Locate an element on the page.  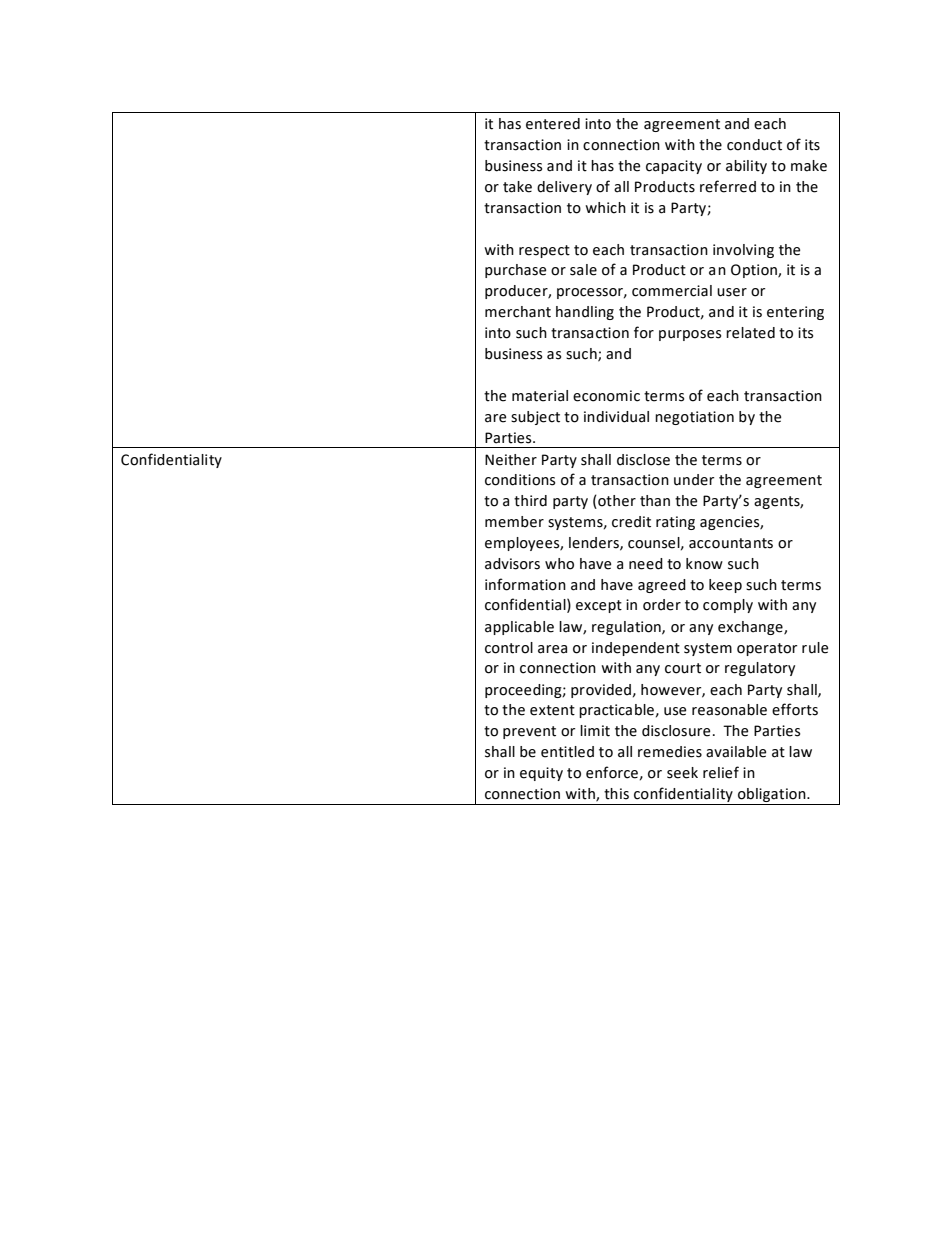
entered is located at coordinates (553, 124).
